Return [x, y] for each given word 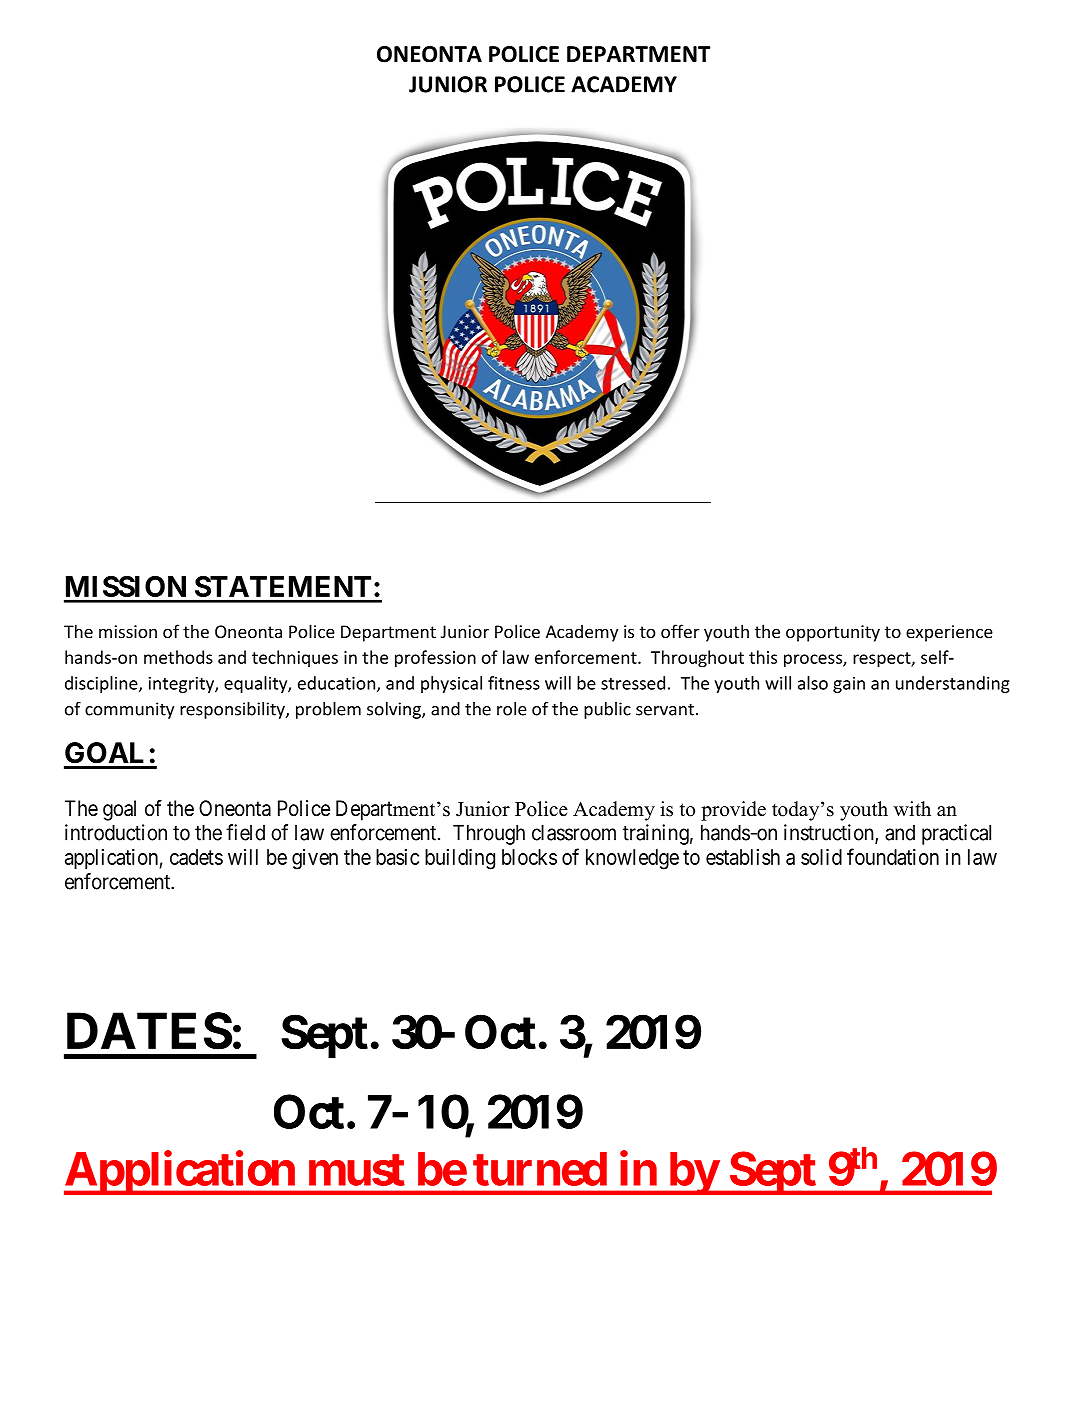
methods [178, 657]
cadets [196, 857]
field [245, 832]
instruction [830, 833]
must [357, 1170]
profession [435, 659]
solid [821, 857]
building [460, 859]
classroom [574, 832]
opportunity [833, 633]
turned [540, 1169]
